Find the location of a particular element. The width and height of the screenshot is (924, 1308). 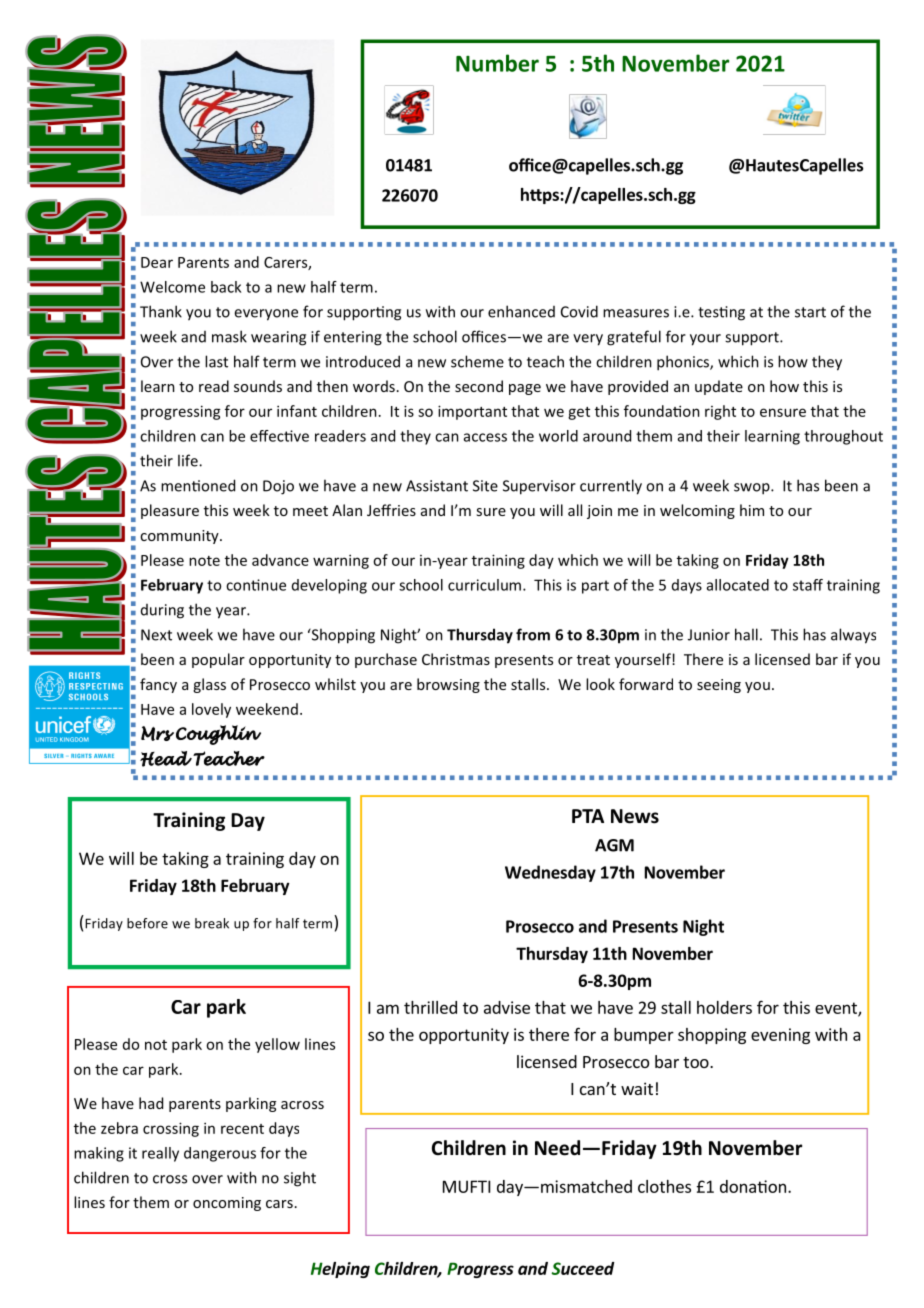

Number is located at coordinates (497, 63).
